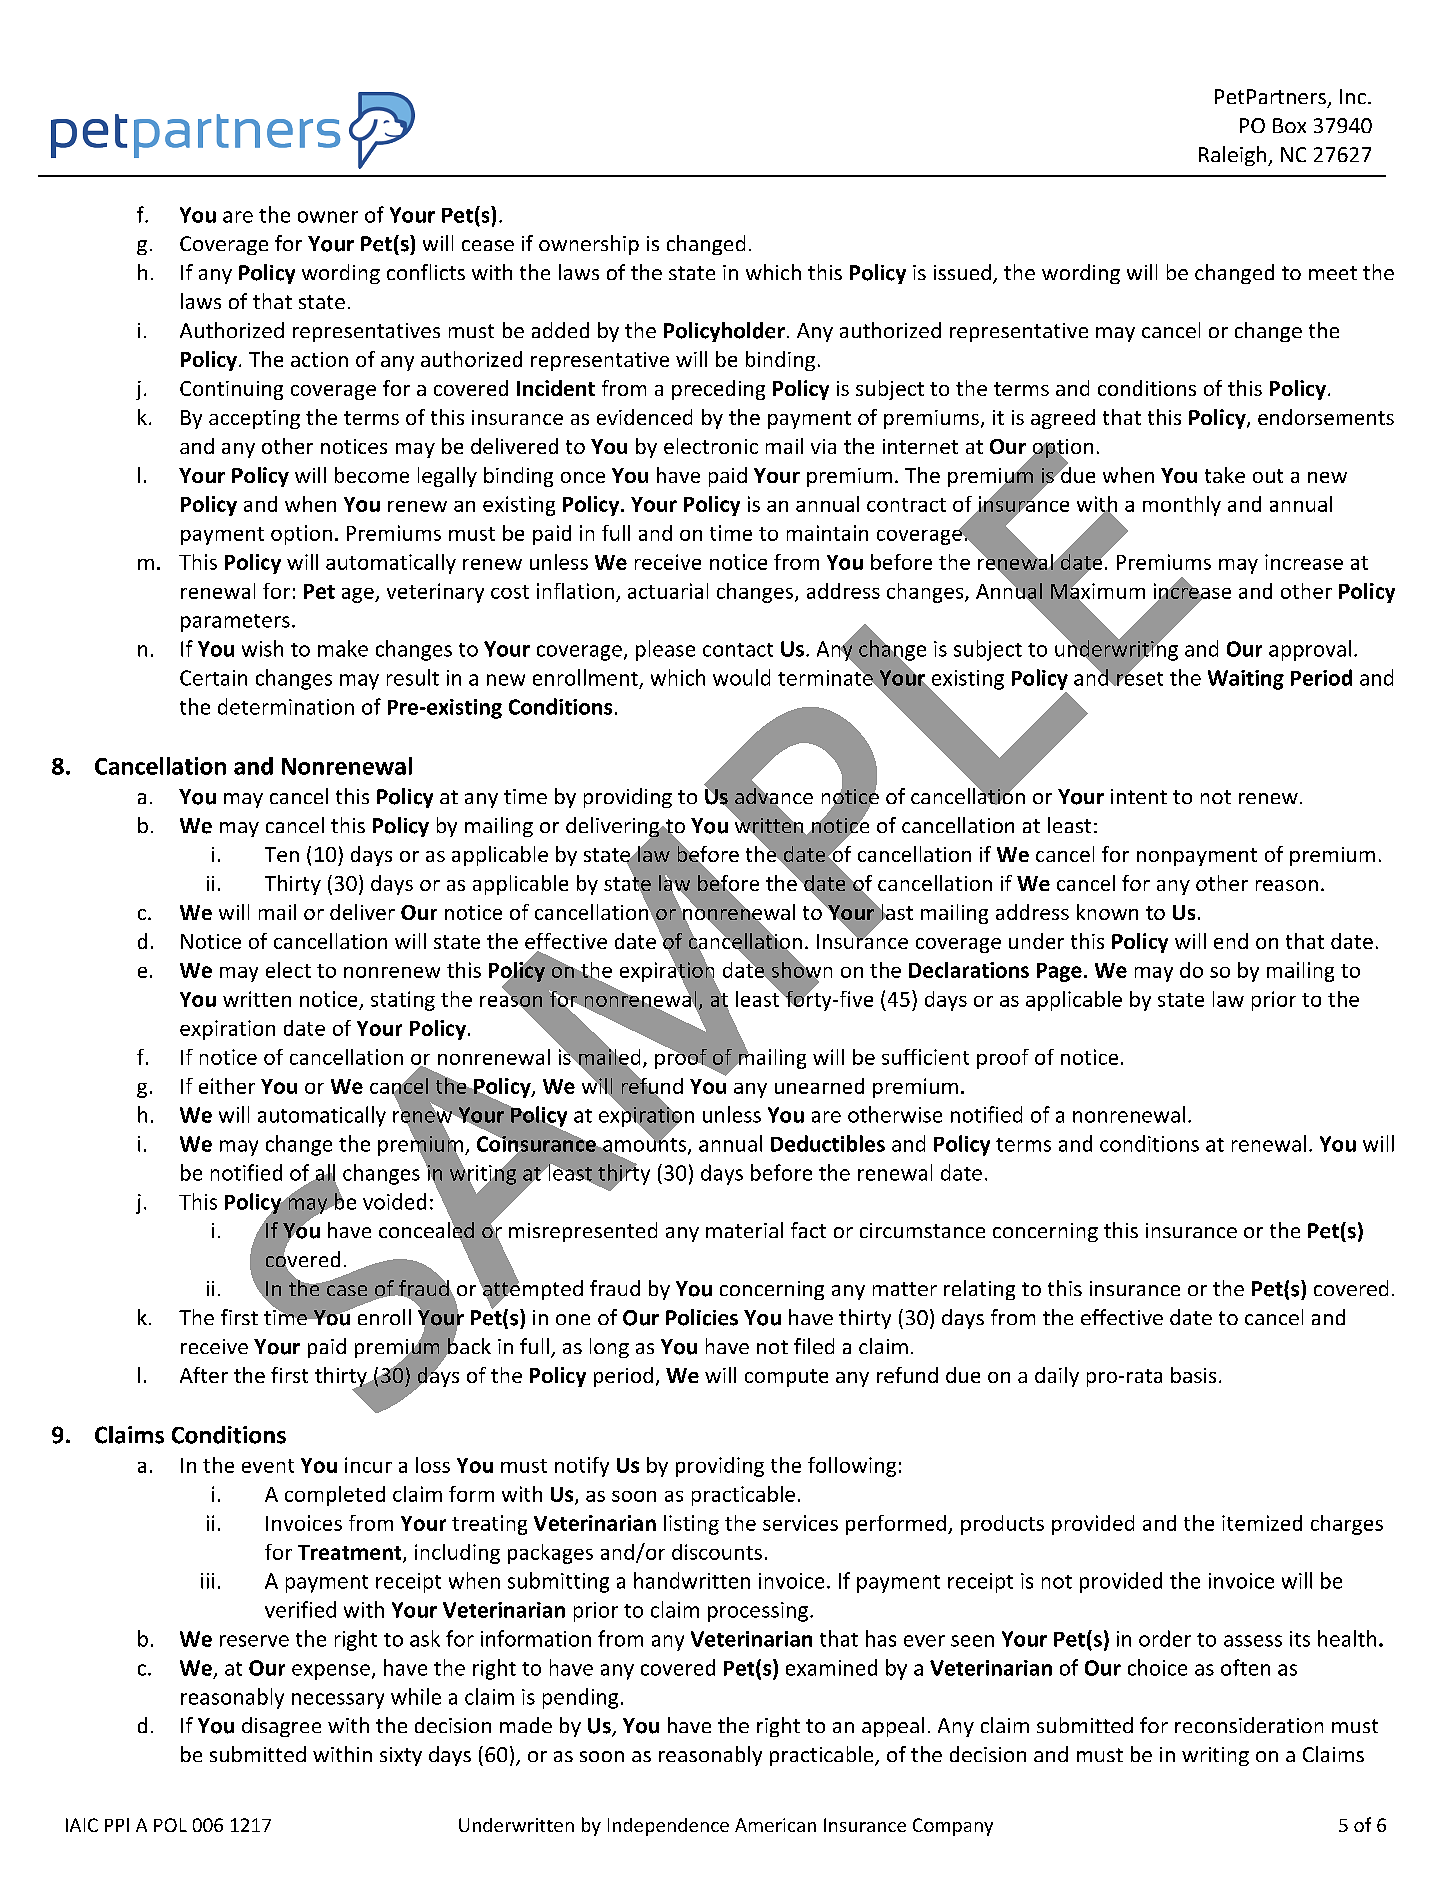 The height and width of the screenshot is (1878, 1451). Describe the element at coordinates (426, 272) in the screenshot. I see `conflicts` at that location.
